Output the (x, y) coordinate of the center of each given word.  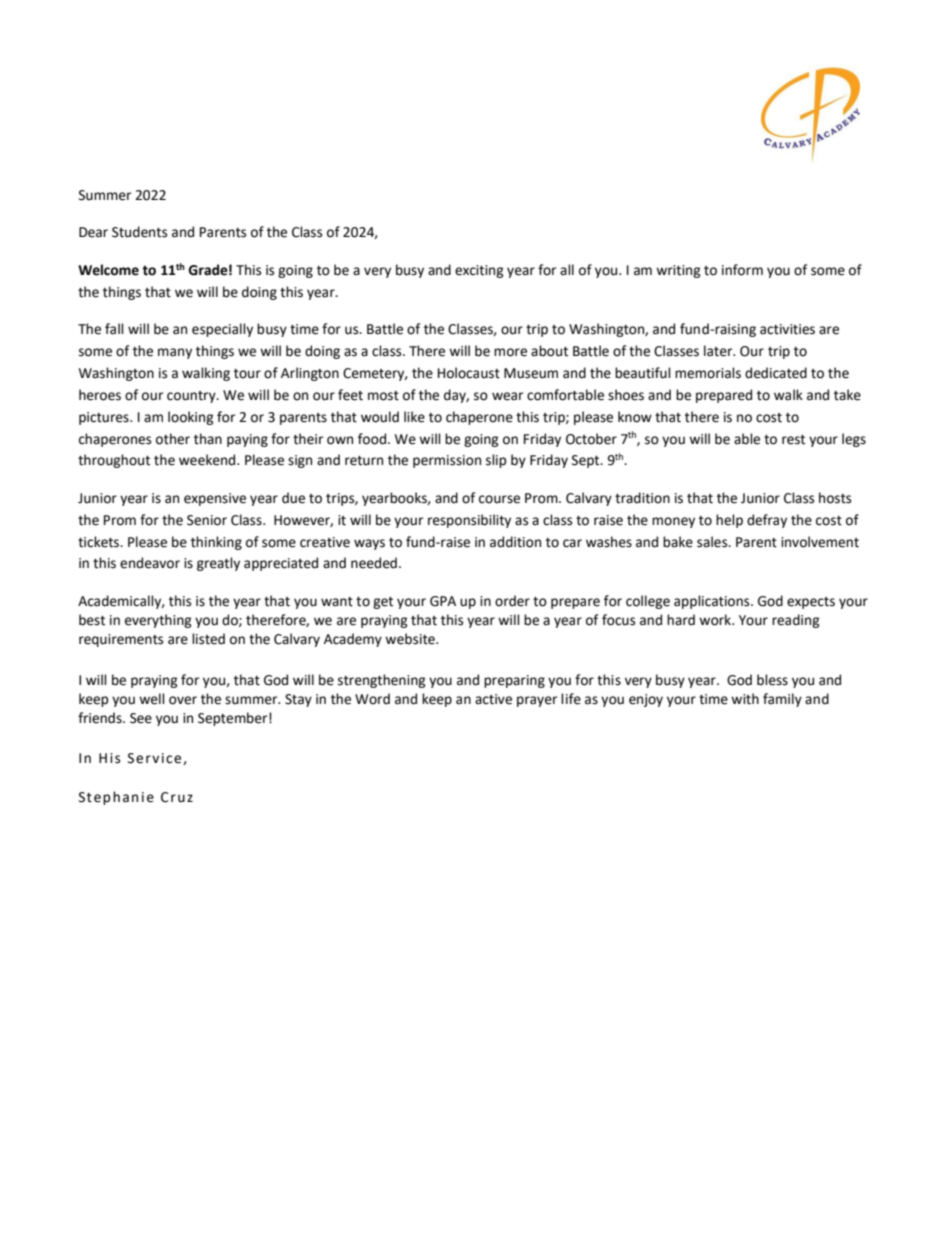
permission (447, 461)
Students (139, 232)
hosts (835, 498)
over (183, 700)
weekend (208, 460)
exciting (479, 271)
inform (742, 270)
